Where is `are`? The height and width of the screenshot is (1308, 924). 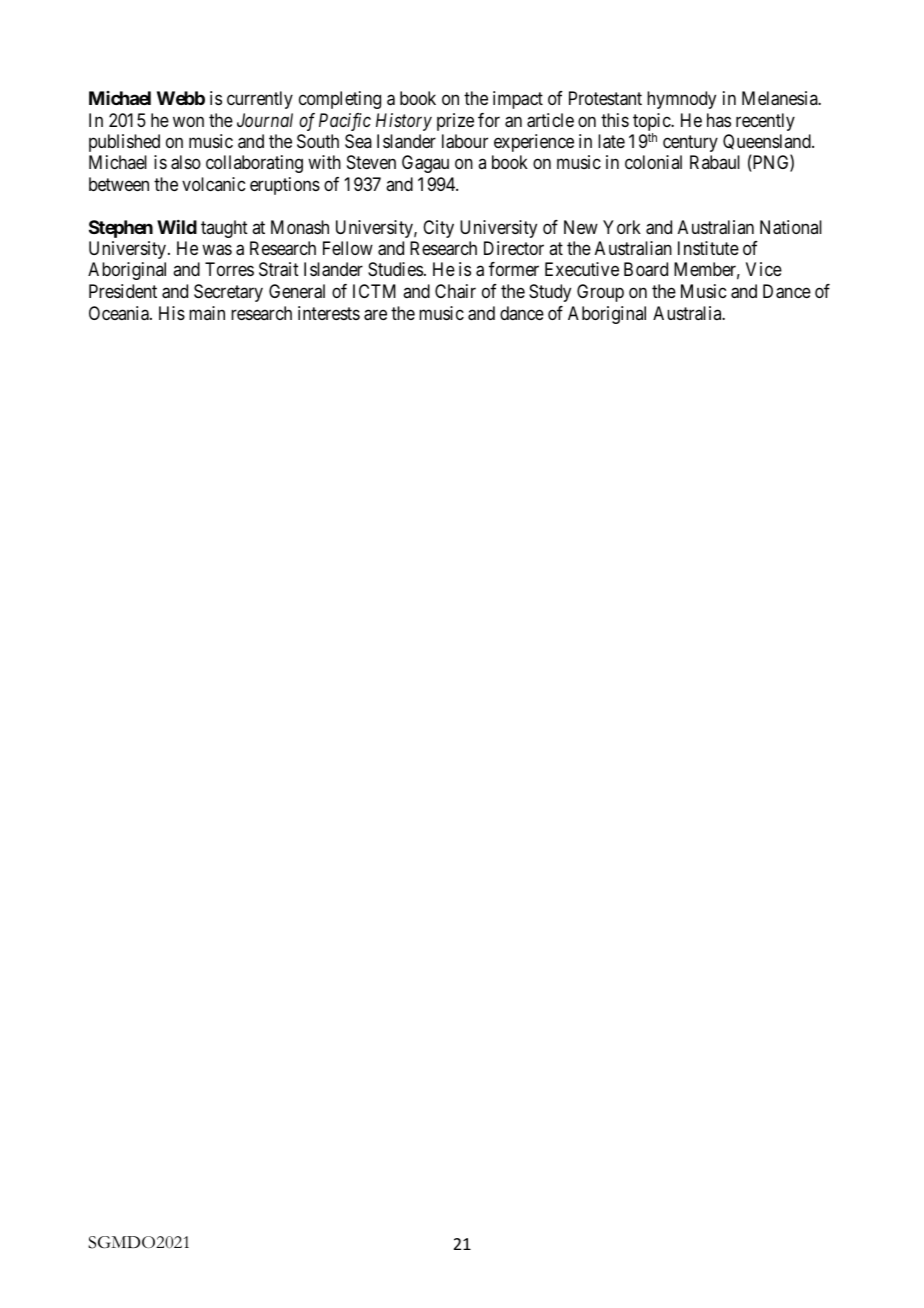
are is located at coordinates (375, 315).
